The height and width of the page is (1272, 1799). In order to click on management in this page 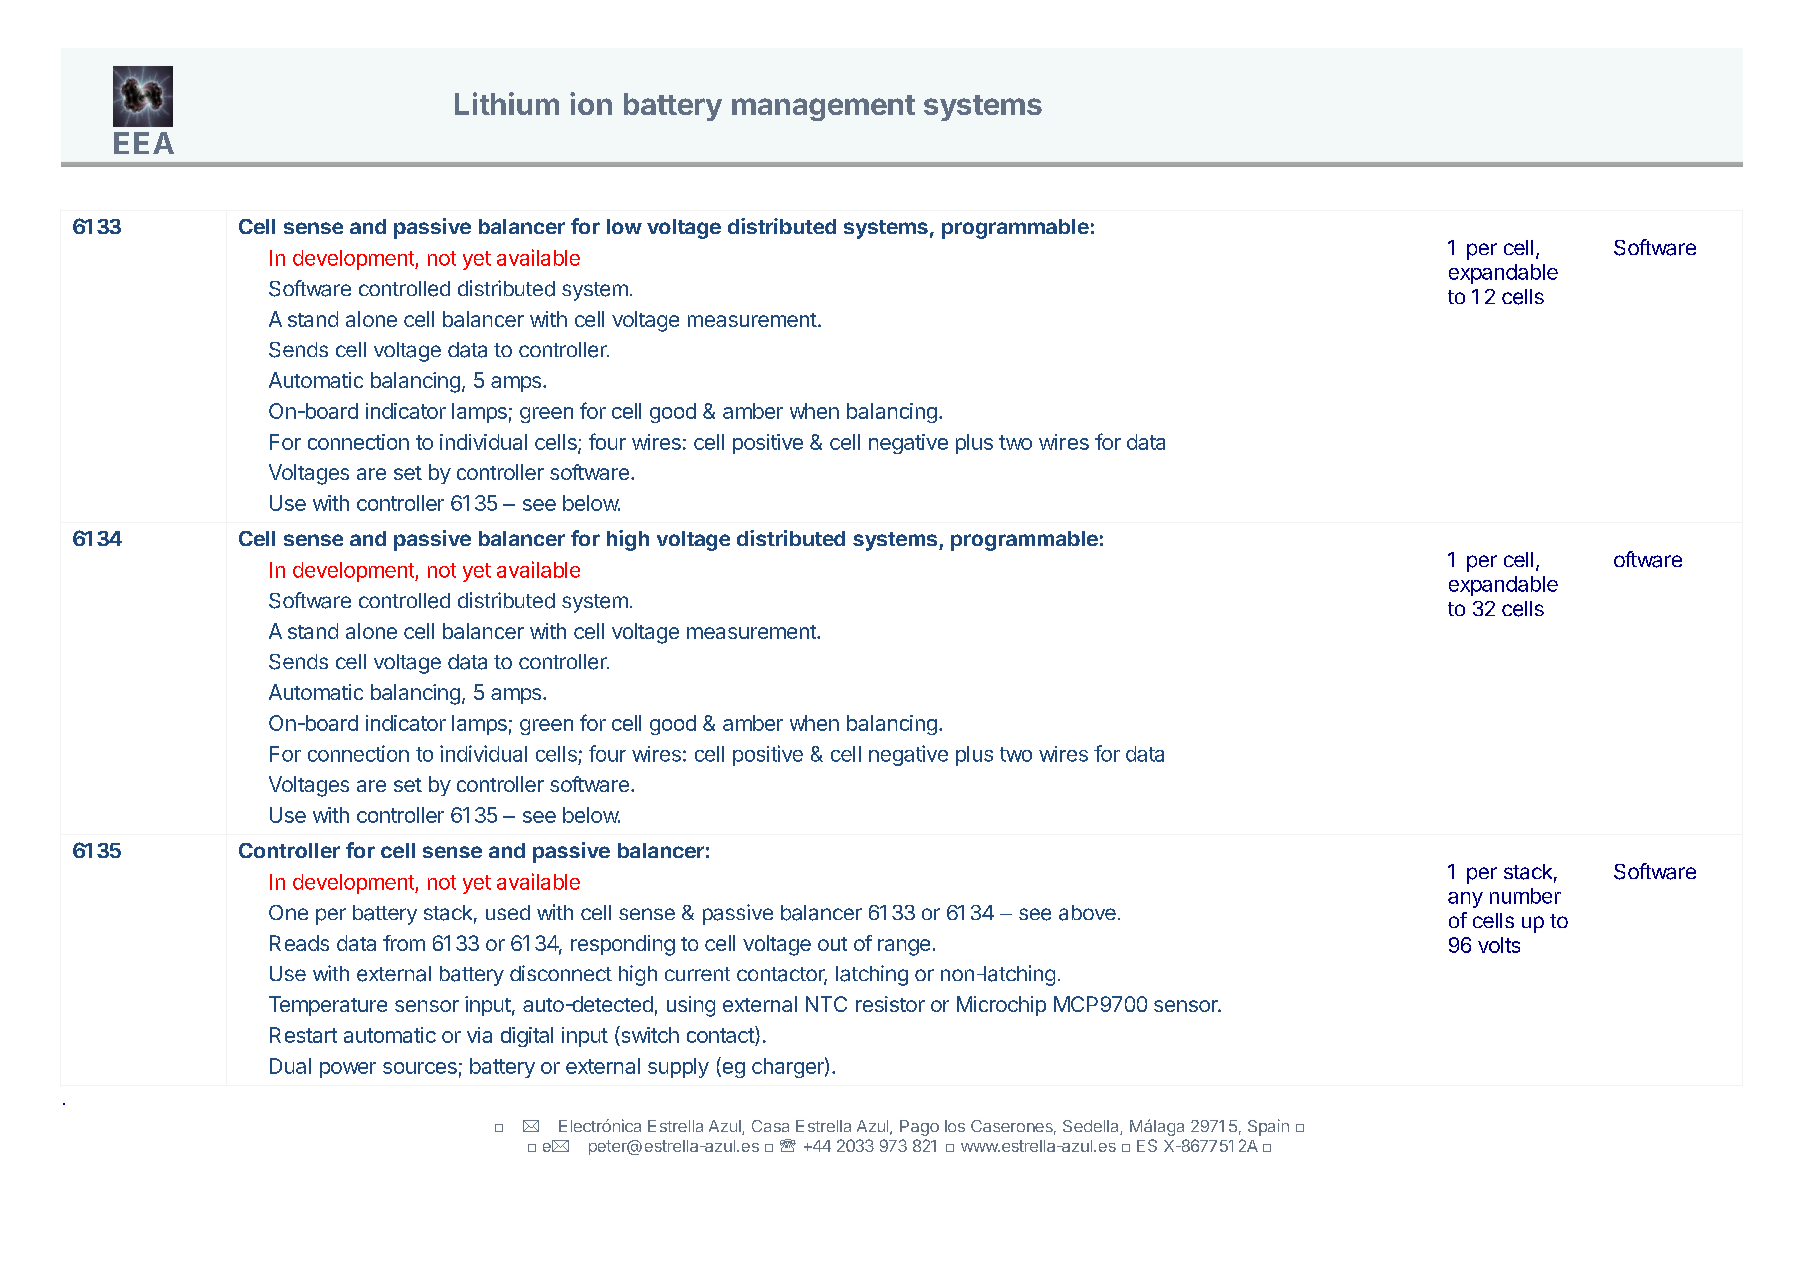, I will do `click(823, 108)`.
